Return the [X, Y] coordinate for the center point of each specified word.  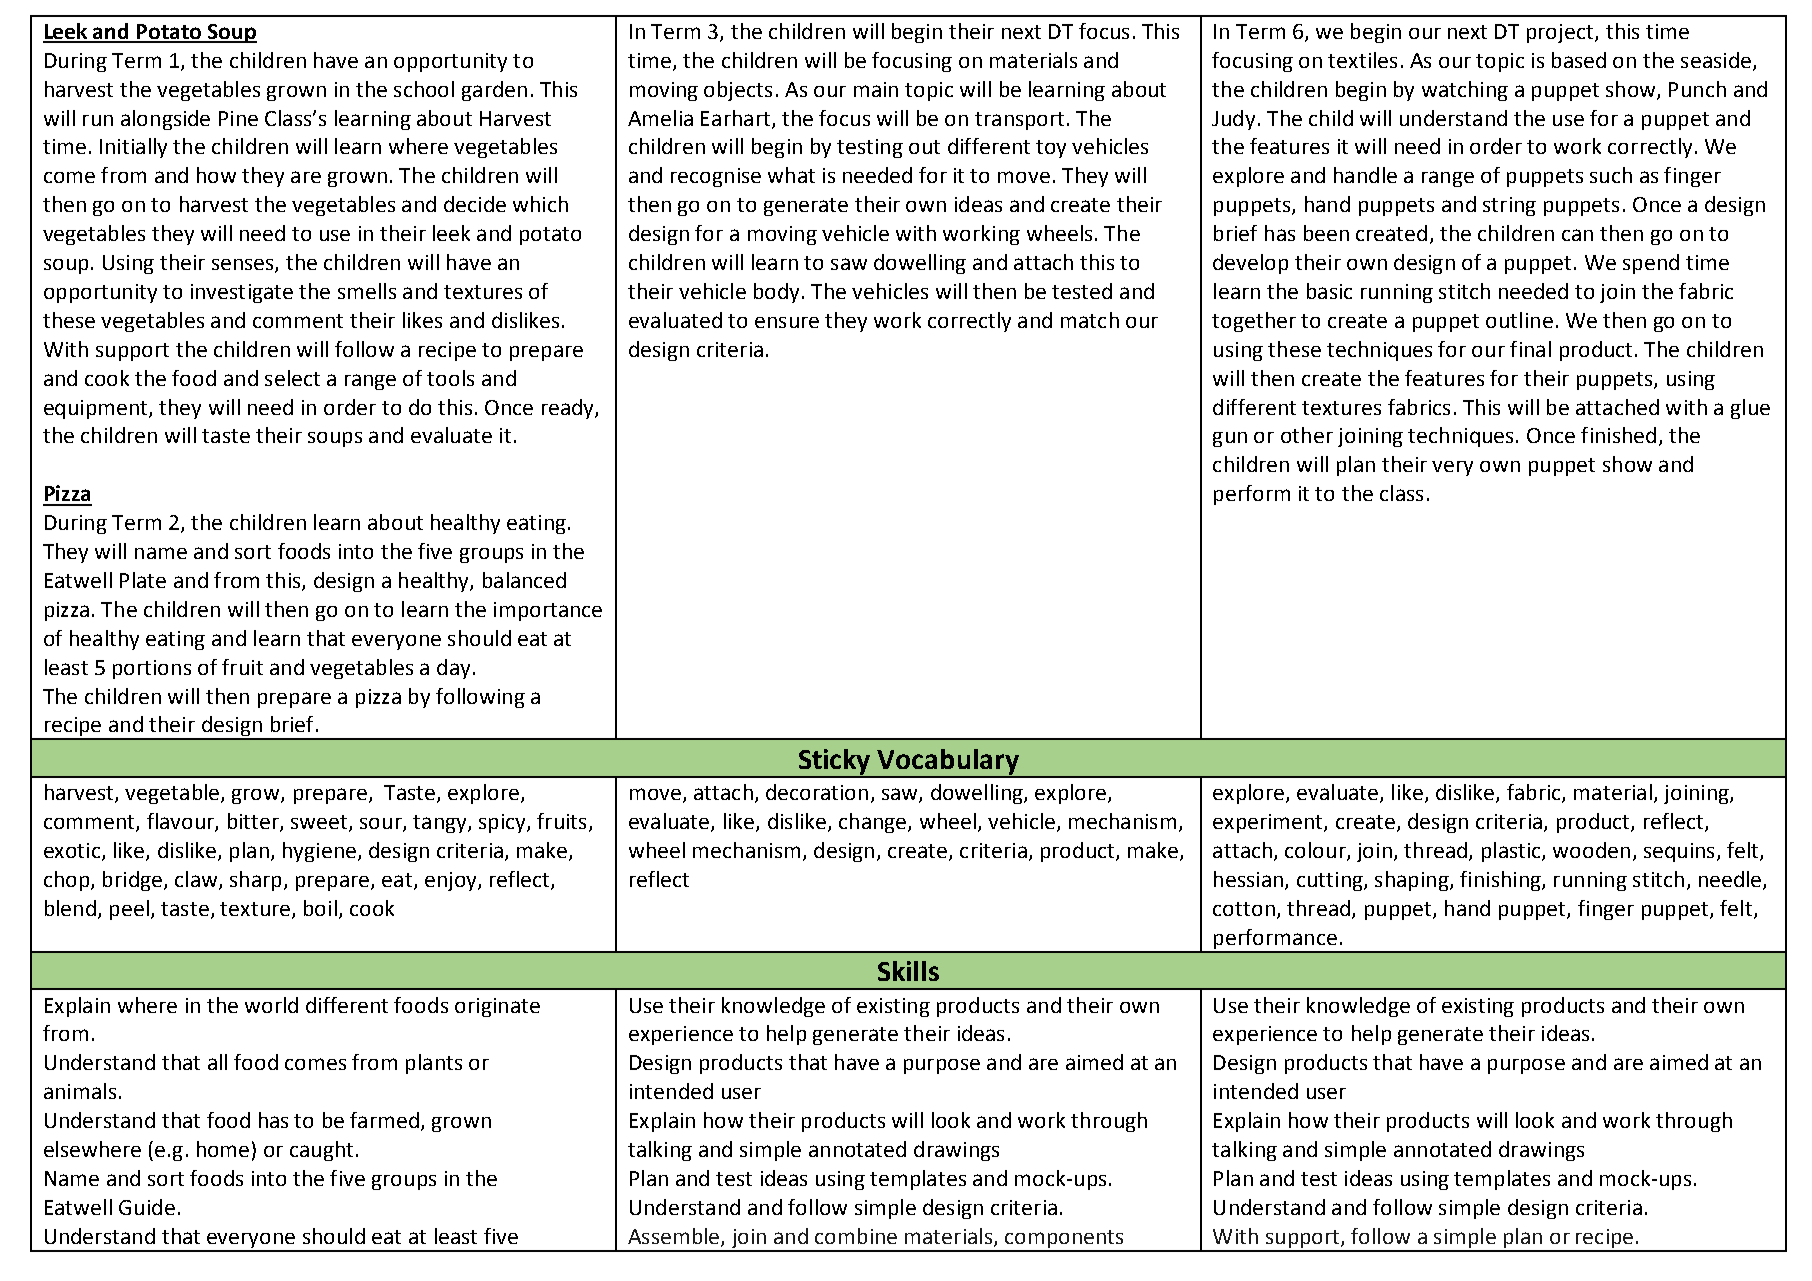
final [1530, 349]
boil [320, 908]
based [1579, 60]
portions [152, 669]
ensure [787, 322]
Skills [908, 971]
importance [548, 611]
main [876, 89]
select [292, 378]
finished [1618, 435]
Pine [238, 118]
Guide [147, 1207]
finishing [1501, 881]
